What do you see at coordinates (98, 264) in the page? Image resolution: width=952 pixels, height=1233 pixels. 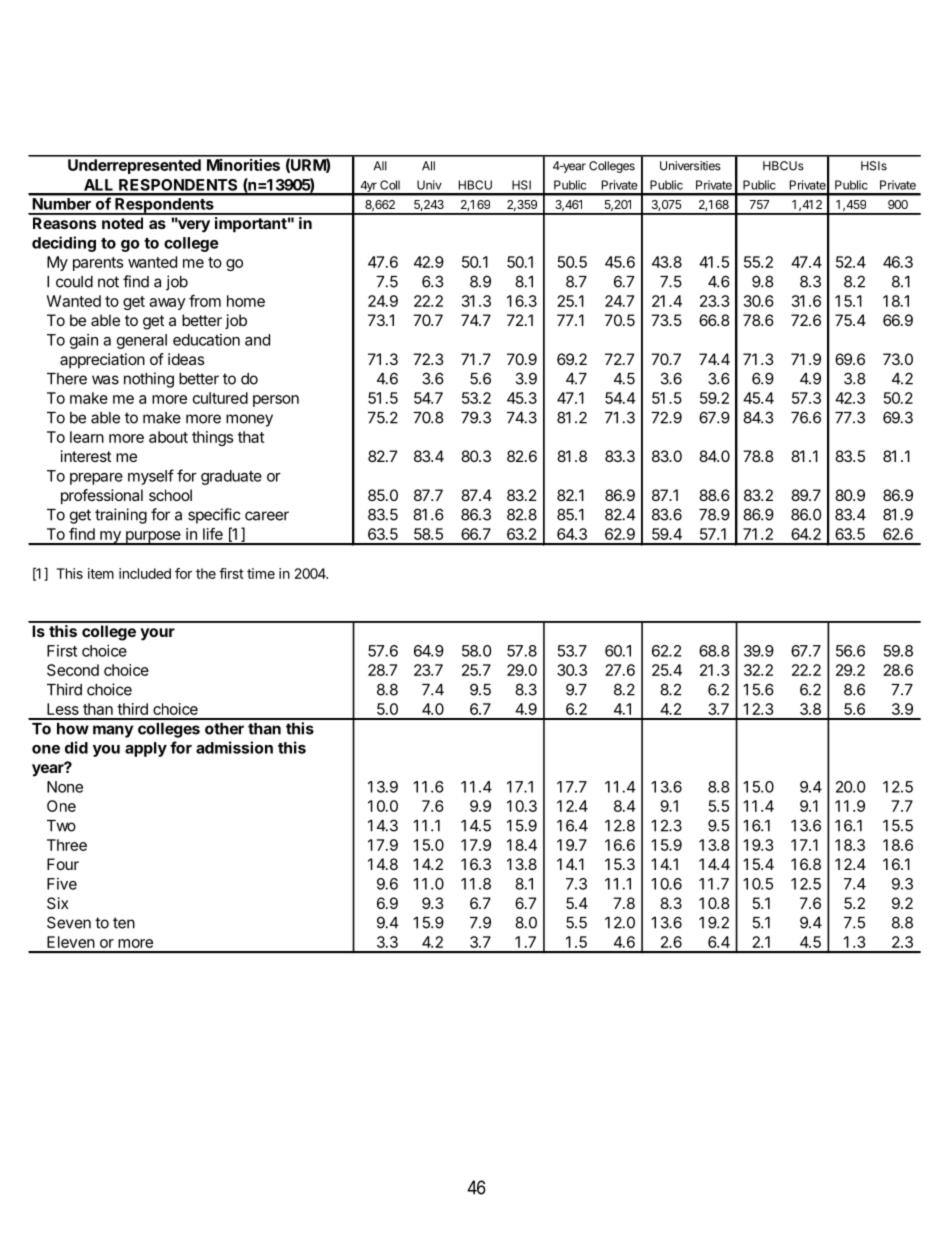 I see `parents` at bounding box center [98, 264].
